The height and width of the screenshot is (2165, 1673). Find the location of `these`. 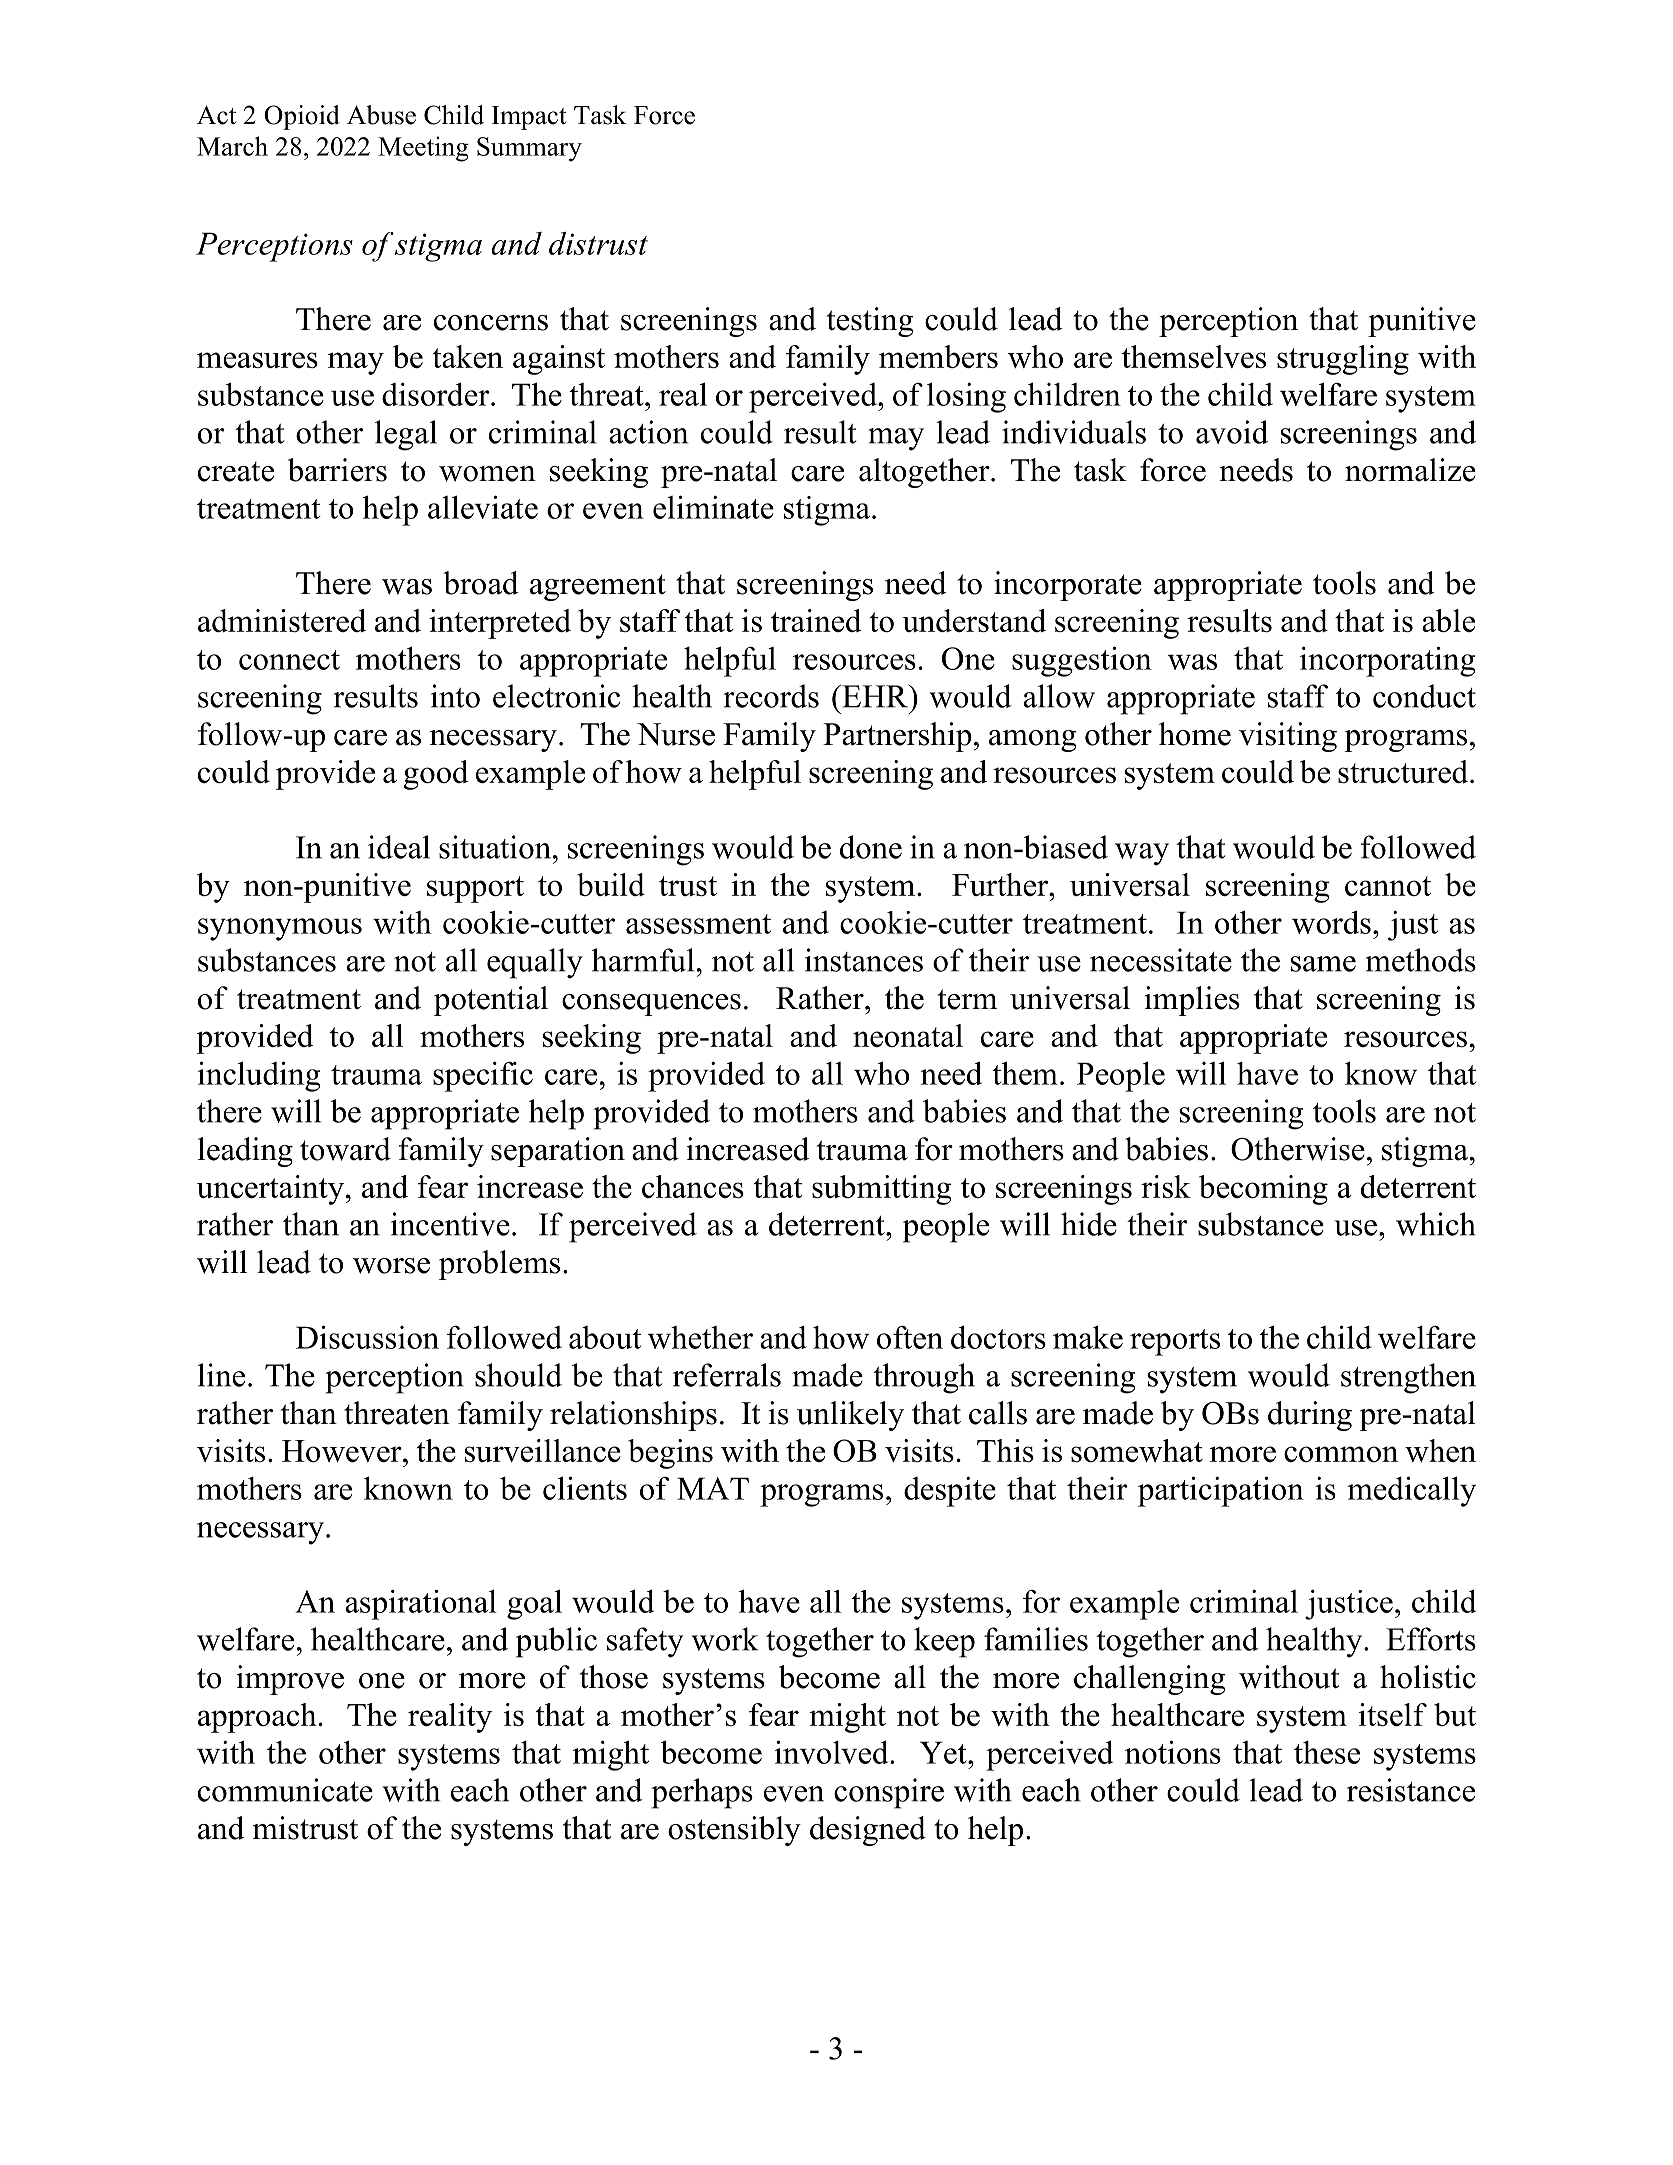

these is located at coordinates (1327, 1752).
